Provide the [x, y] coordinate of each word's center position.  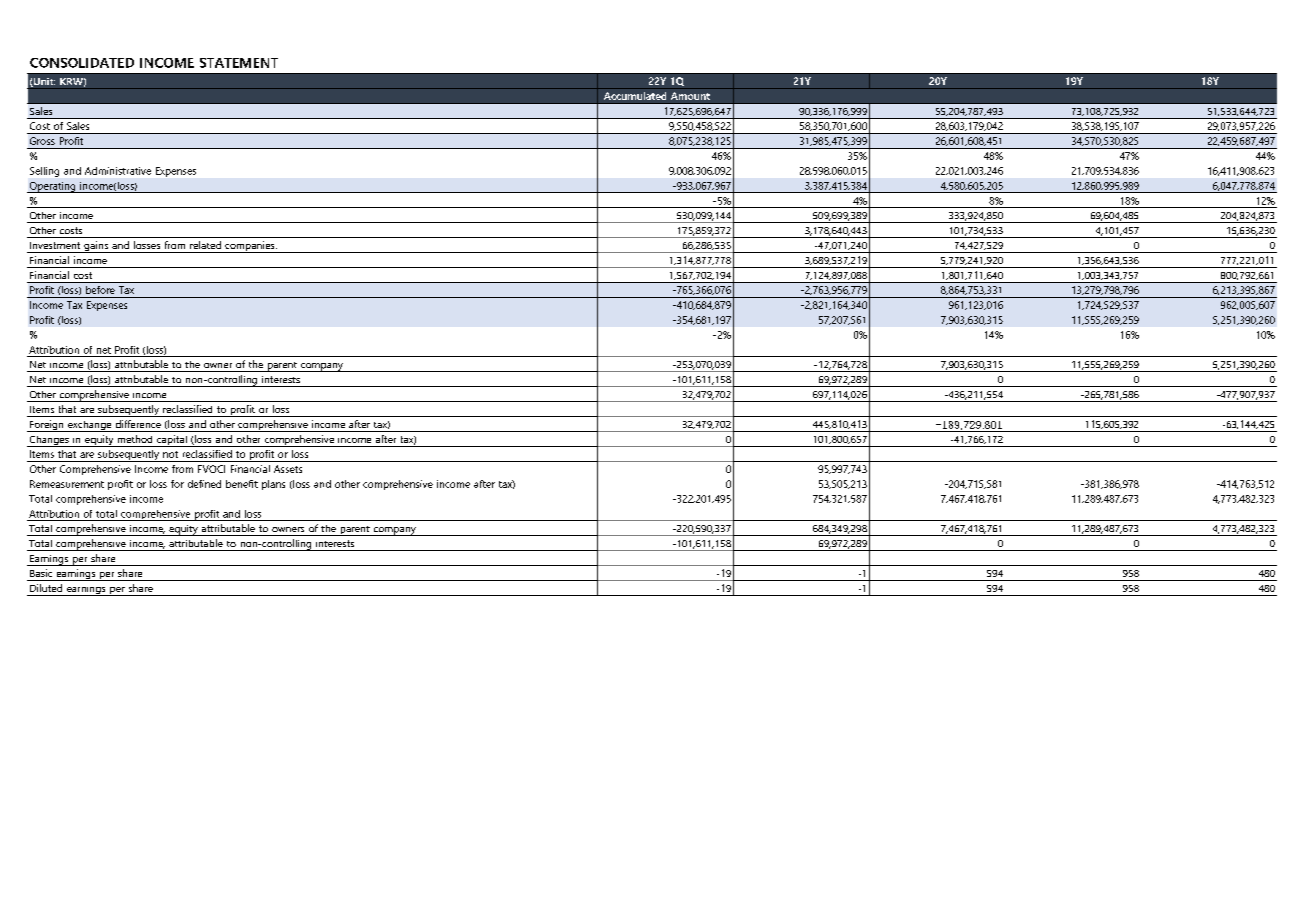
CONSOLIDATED [82, 63]
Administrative [118, 171]
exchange [90, 426]
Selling [44, 172]
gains [96, 247]
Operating [52, 187]
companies [250, 247]
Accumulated [635, 96]
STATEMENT [239, 63]
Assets [288, 469]
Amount [690, 96]
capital [172, 441]
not [170, 454]
